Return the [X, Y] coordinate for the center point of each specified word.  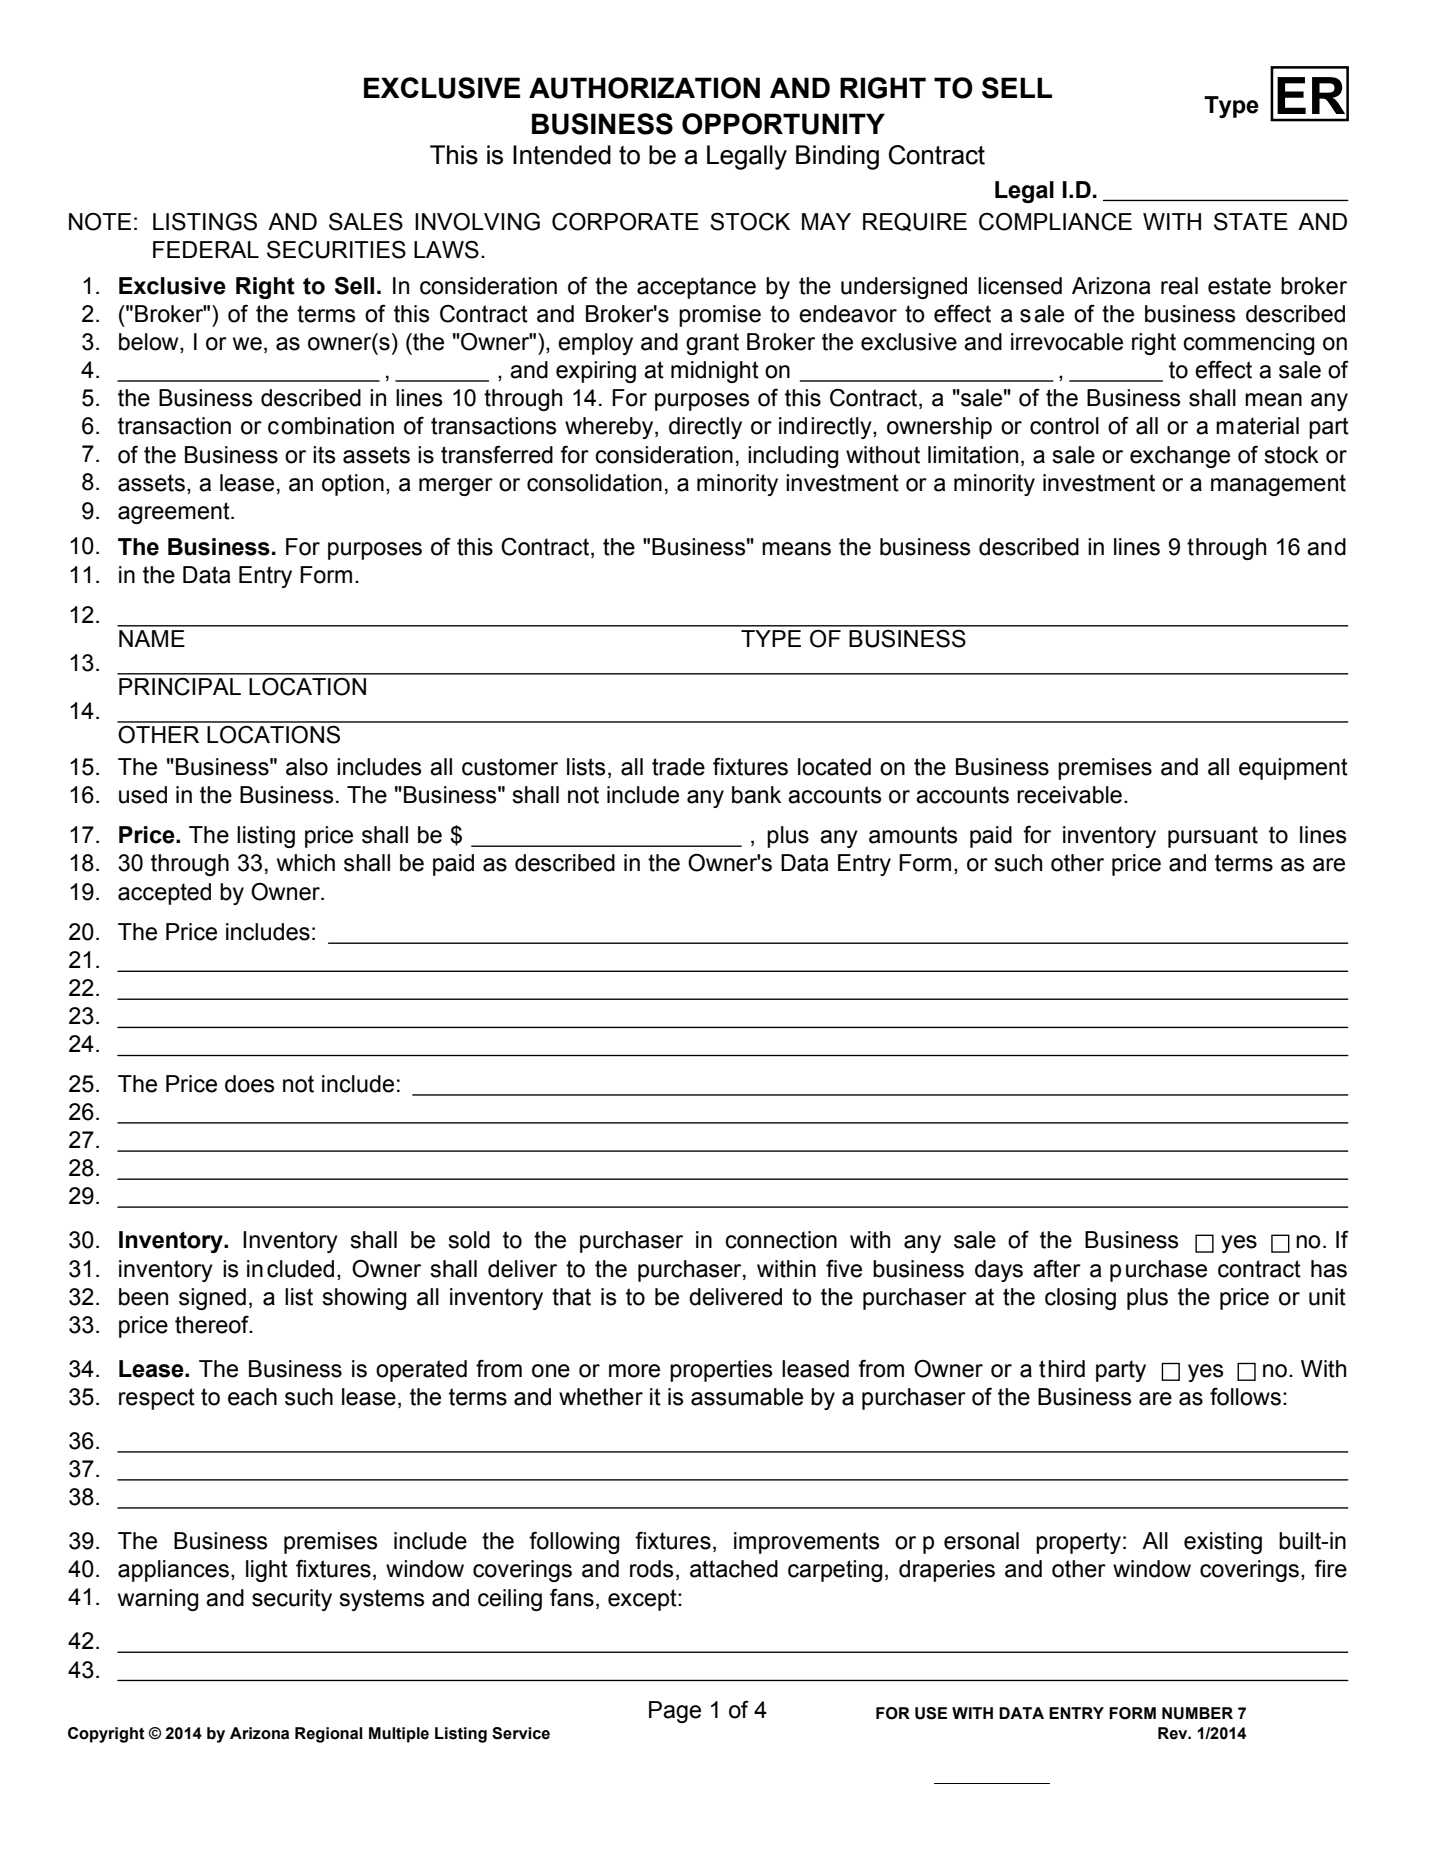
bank [756, 795]
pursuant [1213, 837]
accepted [164, 894]
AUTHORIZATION [644, 88]
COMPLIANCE [1055, 222]
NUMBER [1197, 1713]
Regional [328, 1735]
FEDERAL [206, 249]
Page [675, 1712]
